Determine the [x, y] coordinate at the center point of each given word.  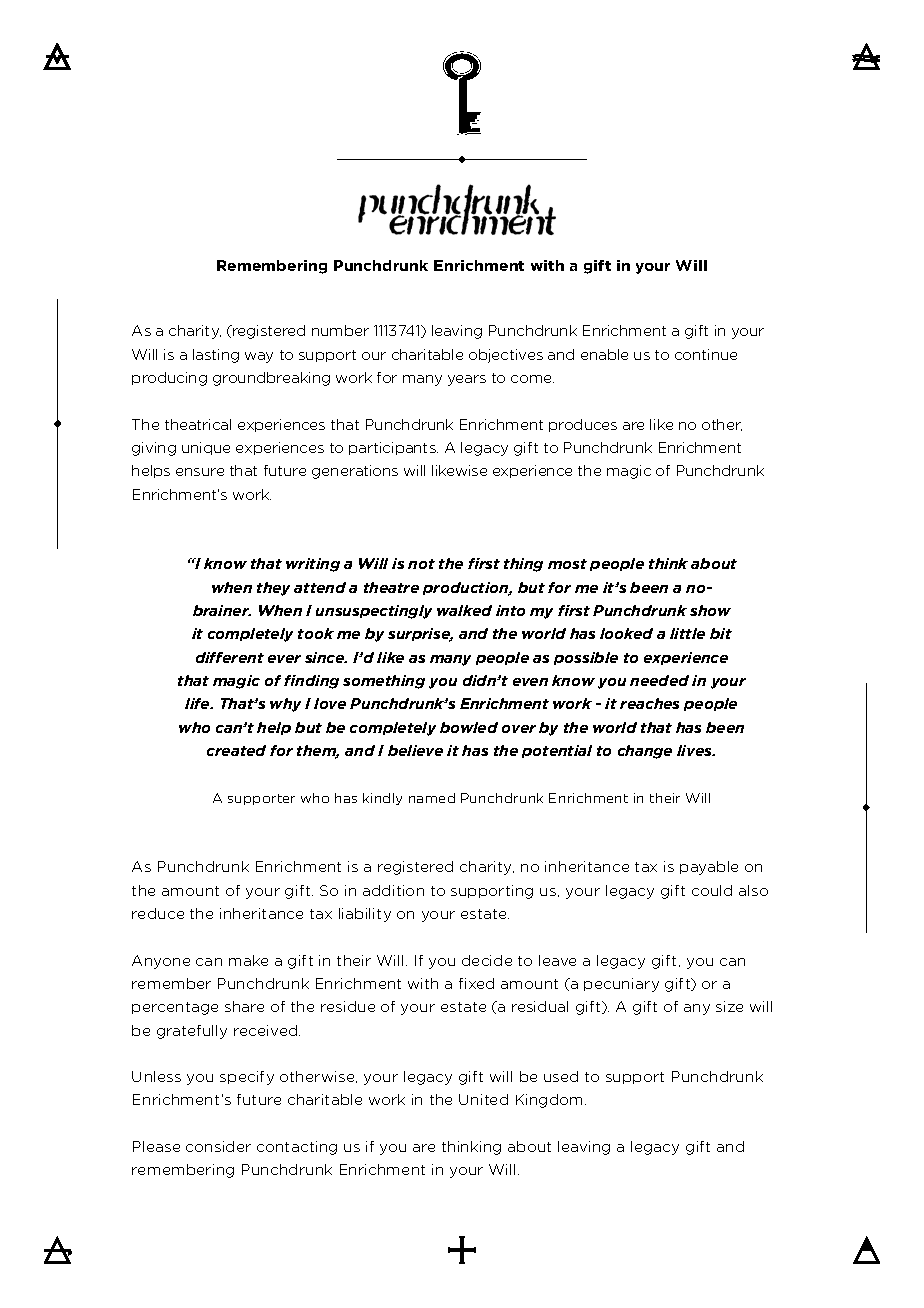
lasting [216, 356]
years [467, 380]
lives [696, 750]
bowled [469, 727]
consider [218, 1146]
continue [706, 354]
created [236, 750]
